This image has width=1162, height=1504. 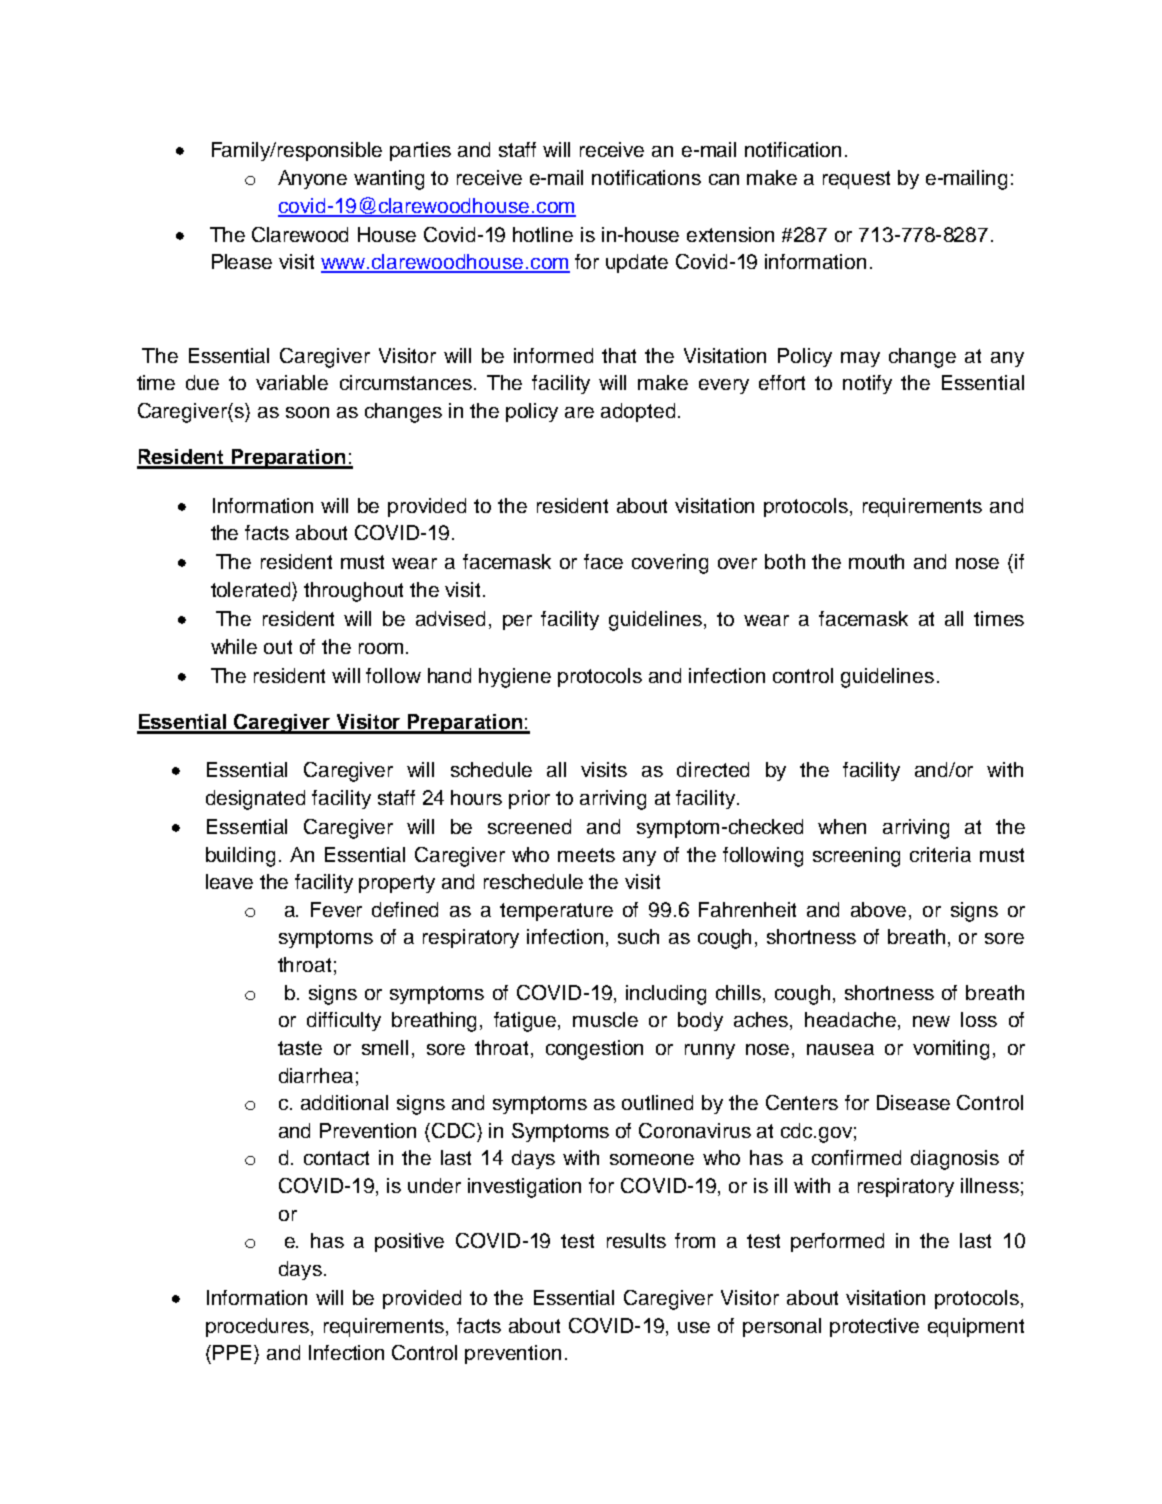 I want to click on request, so click(x=856, y=180).
